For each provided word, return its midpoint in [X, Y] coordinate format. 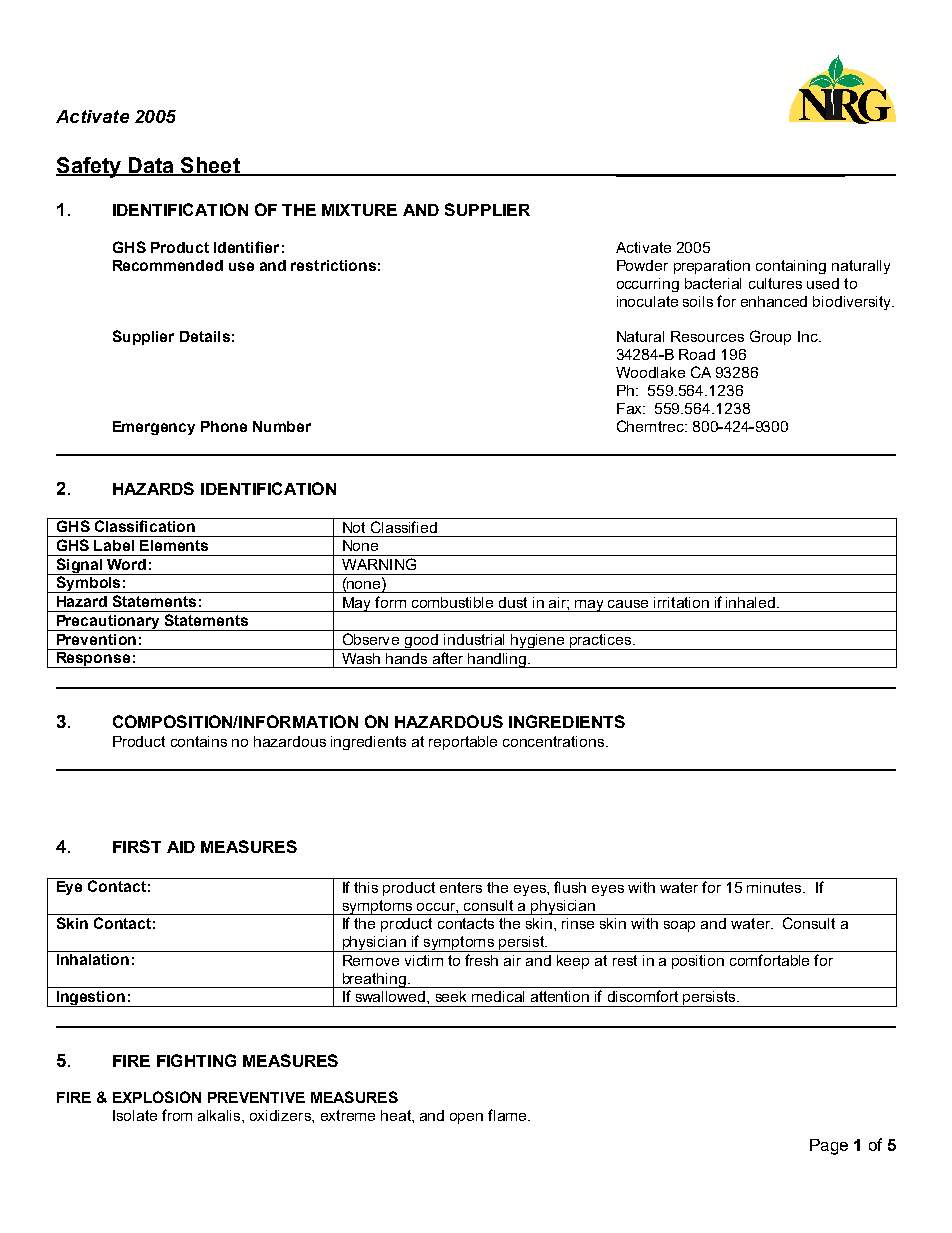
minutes [775, 887]
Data [151, 166]
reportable [463, 743]
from [177, 1115]
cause [628, 604]
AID [181, 847]
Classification [145, 525]
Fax [630, 408]
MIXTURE [359, 210]
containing [791, 267]
